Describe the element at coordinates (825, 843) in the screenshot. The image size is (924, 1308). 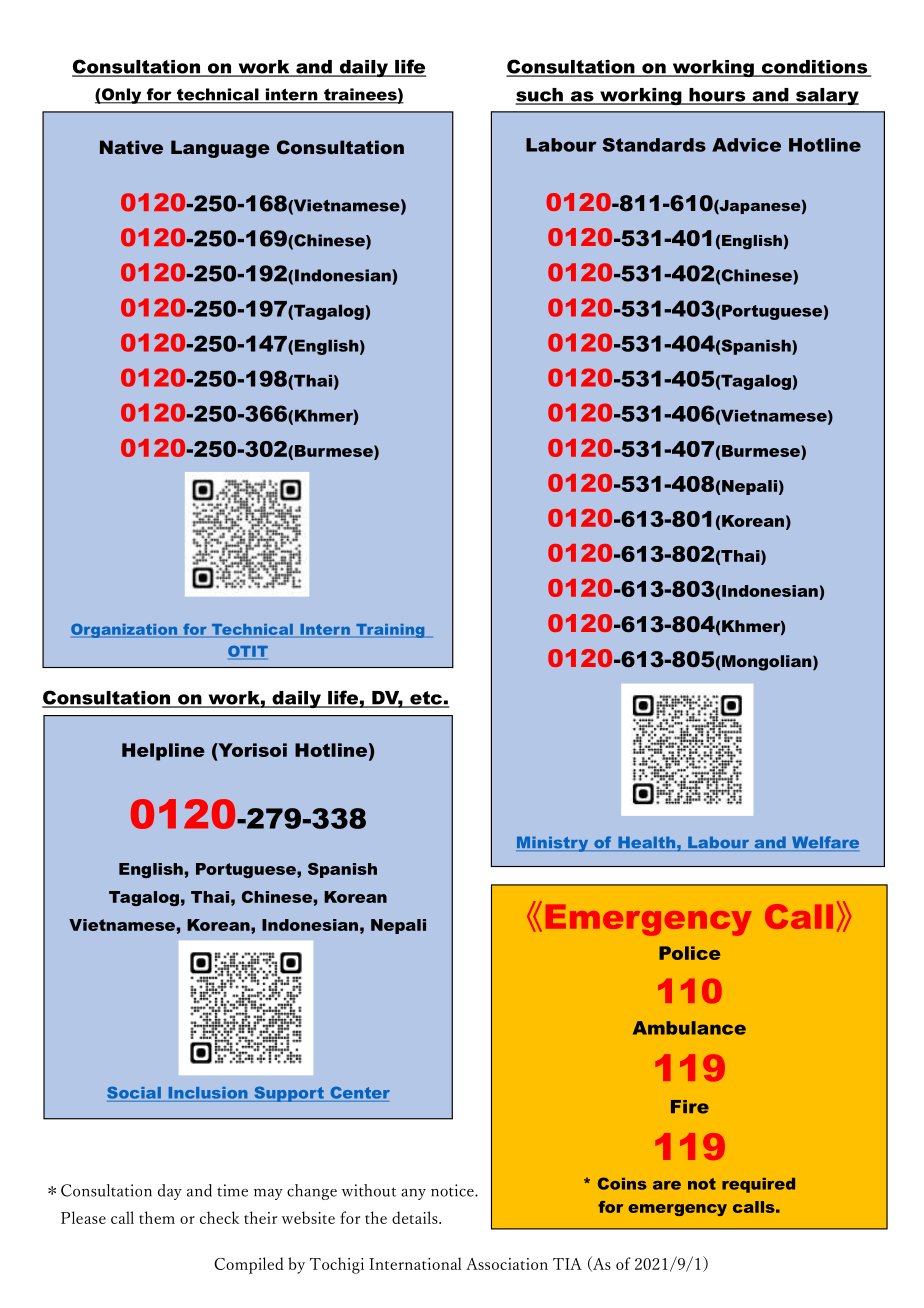
I see `Welfare` at that location.
